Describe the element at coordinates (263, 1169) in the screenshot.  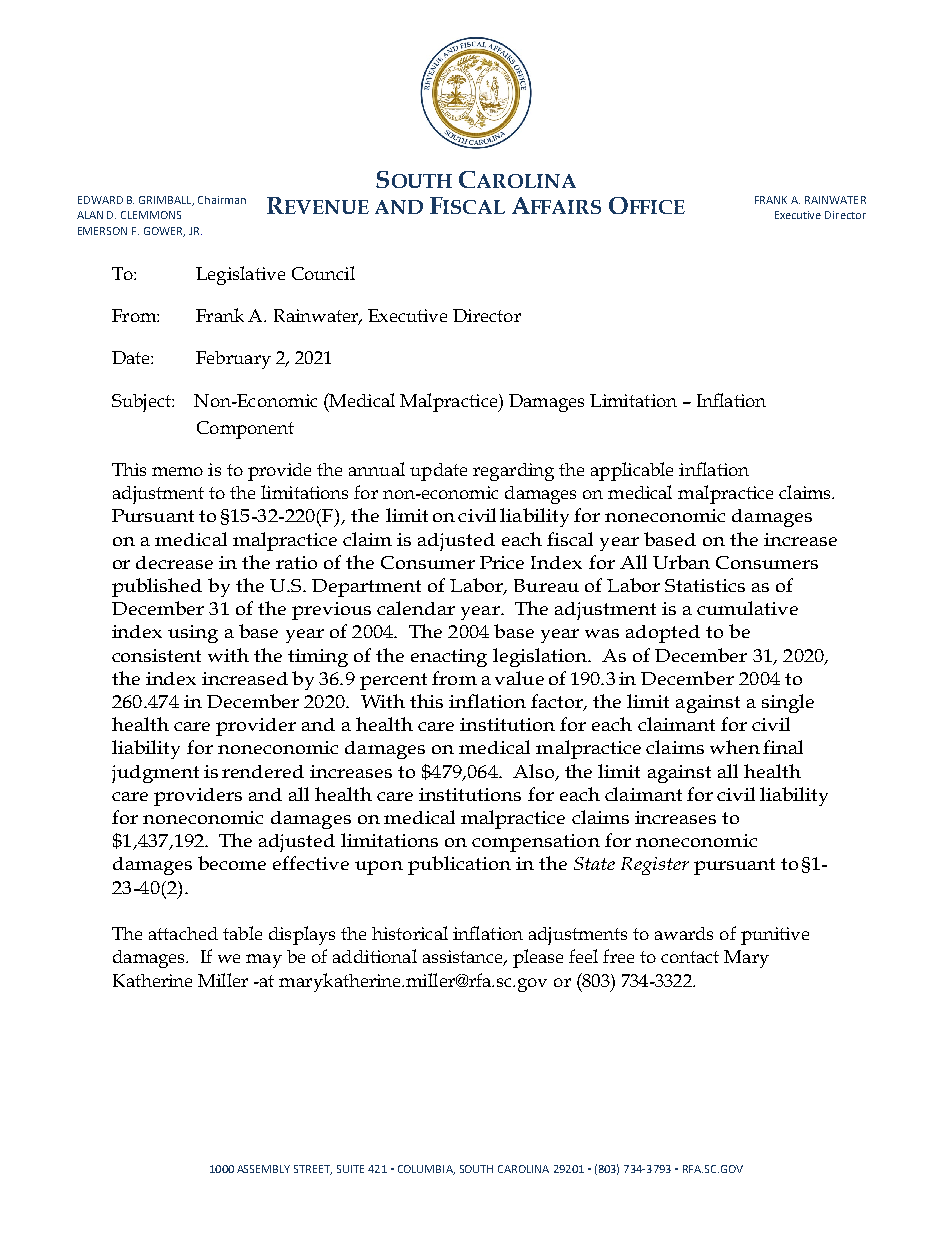
I see `ASSEMBLY` at that location.
